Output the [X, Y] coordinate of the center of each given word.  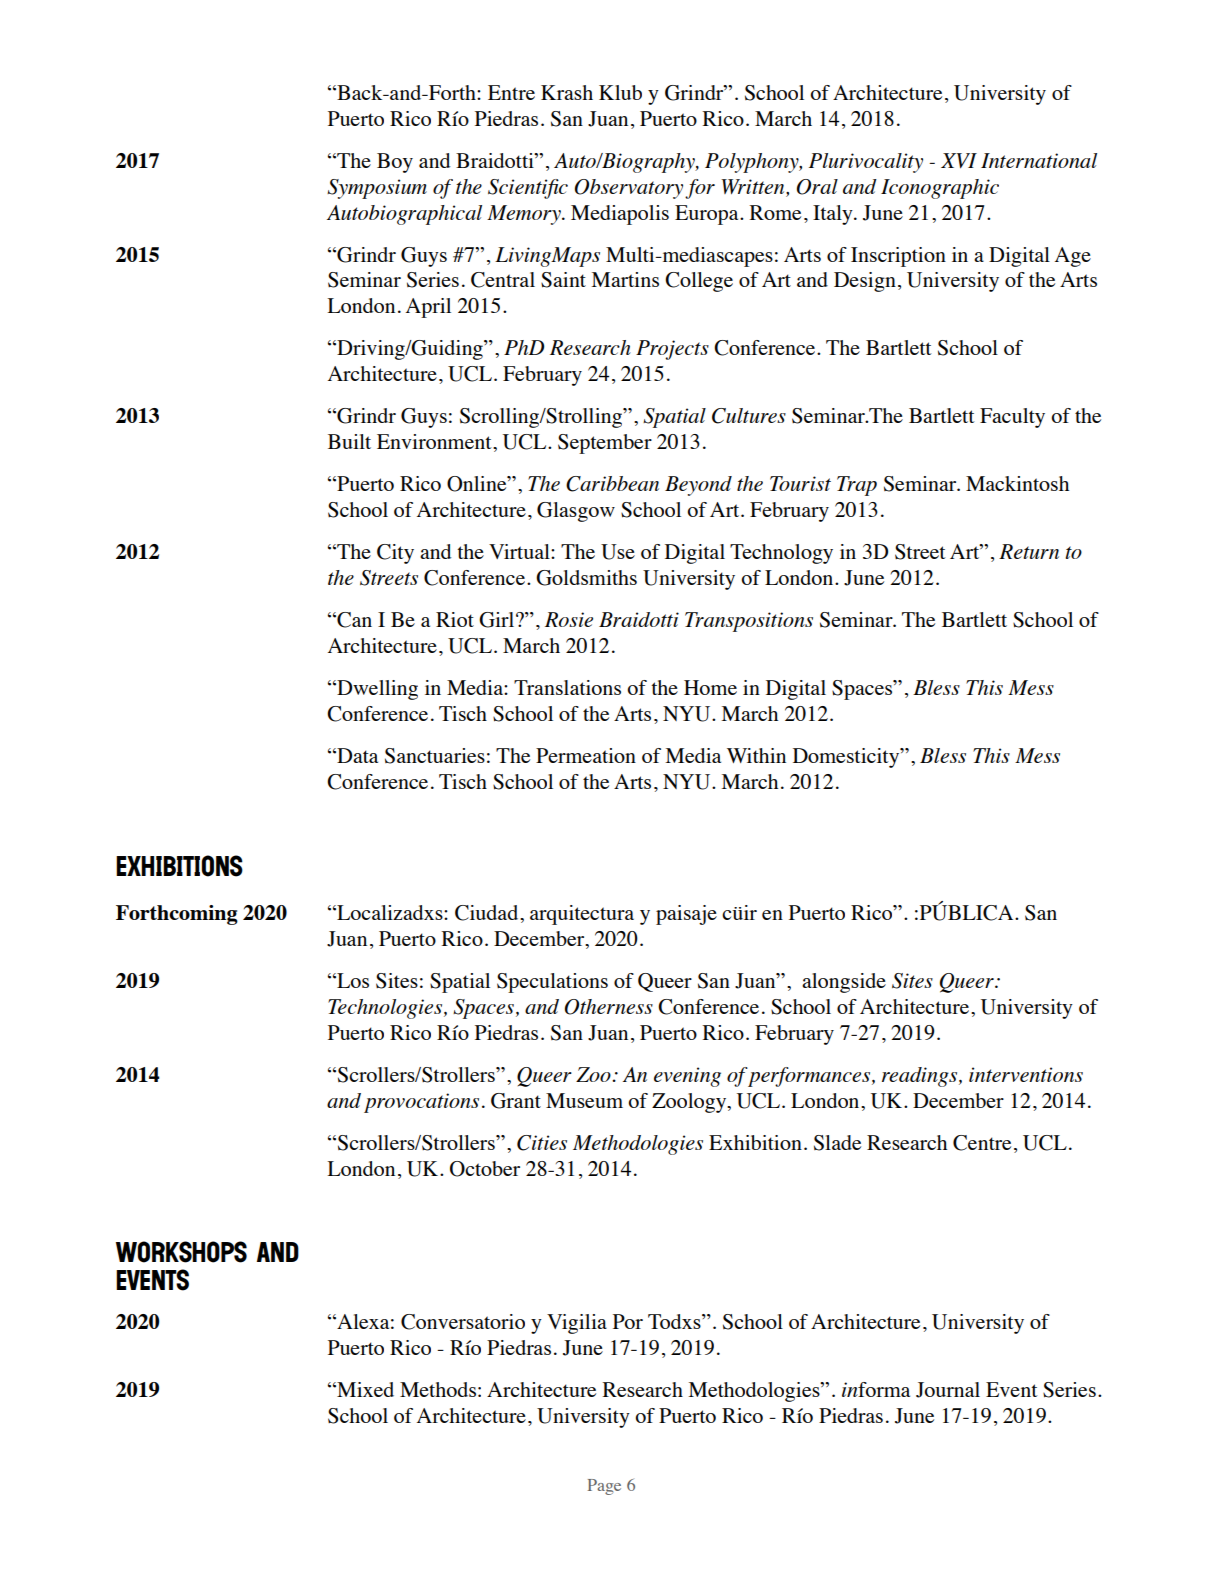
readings [921, 1077]
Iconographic [940, 189]
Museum [584, 1100]
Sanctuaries [435, 756]
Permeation [586, 755]
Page [604, 1487]
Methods [438, 1389]
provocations [421, 1103]
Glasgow [576, 512]
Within [756, 755]
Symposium [377, 189]
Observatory [629, 189]
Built [349, 441]
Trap [857, 486]
